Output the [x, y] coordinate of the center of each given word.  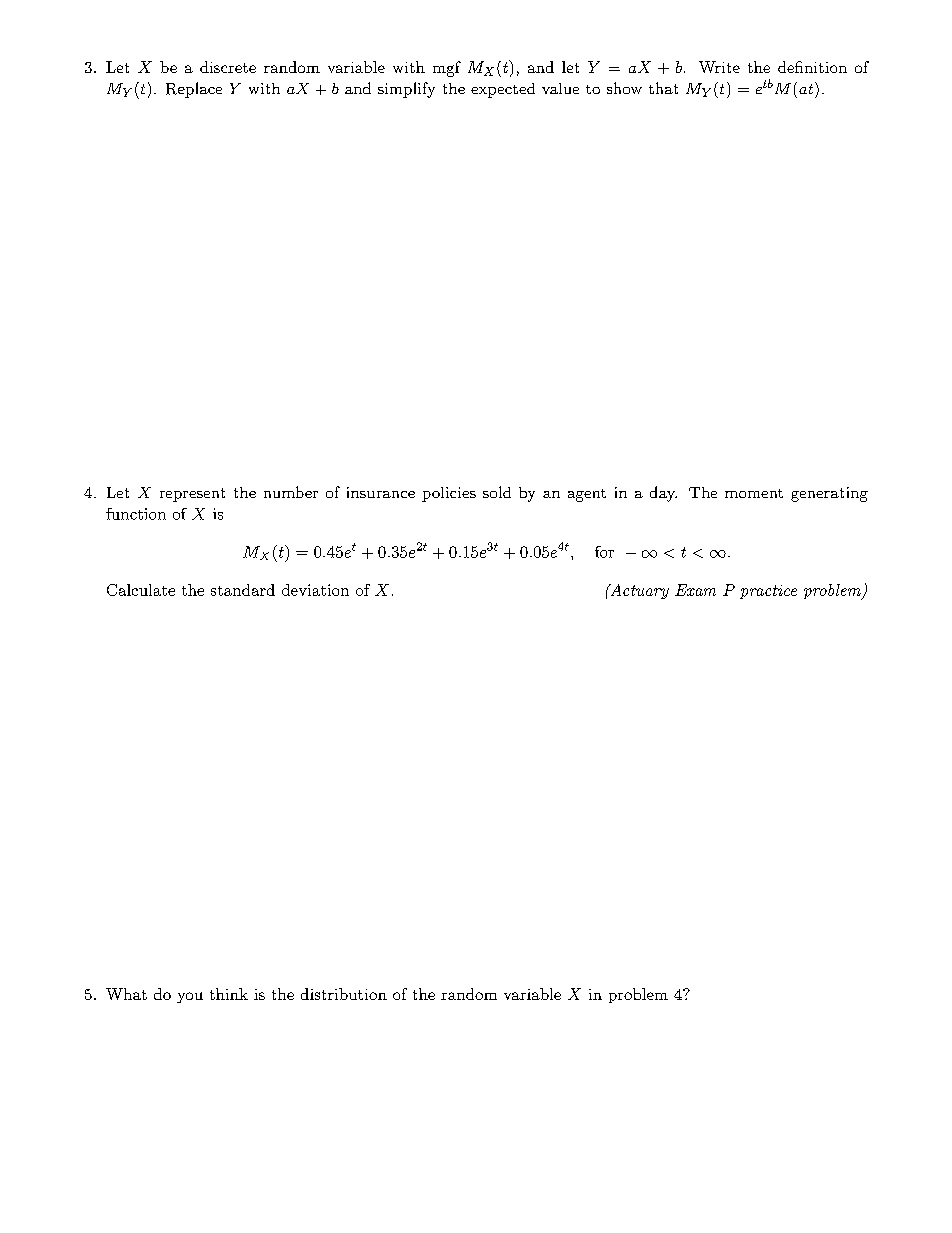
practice [768, 592]
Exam [695, 590]
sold [497, 492]
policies [449, 494]
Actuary [638, 591]
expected [503, 90]
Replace [194, 90]
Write [719, 67]
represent [192, 495]
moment [754, 493]
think [229, 994]
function [136, 514]
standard [243, 590]
